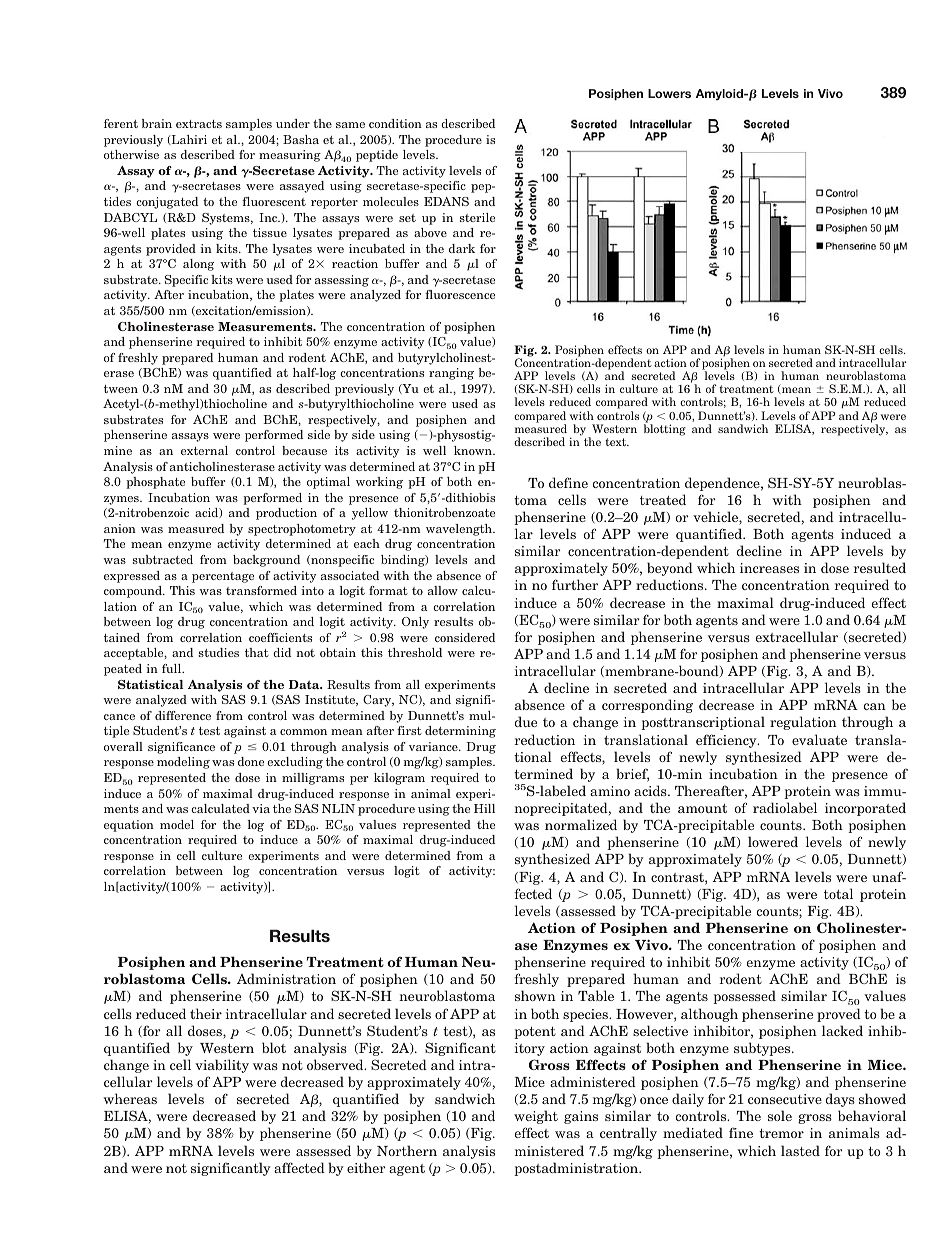  I want to click on known, so click(474, 450).
